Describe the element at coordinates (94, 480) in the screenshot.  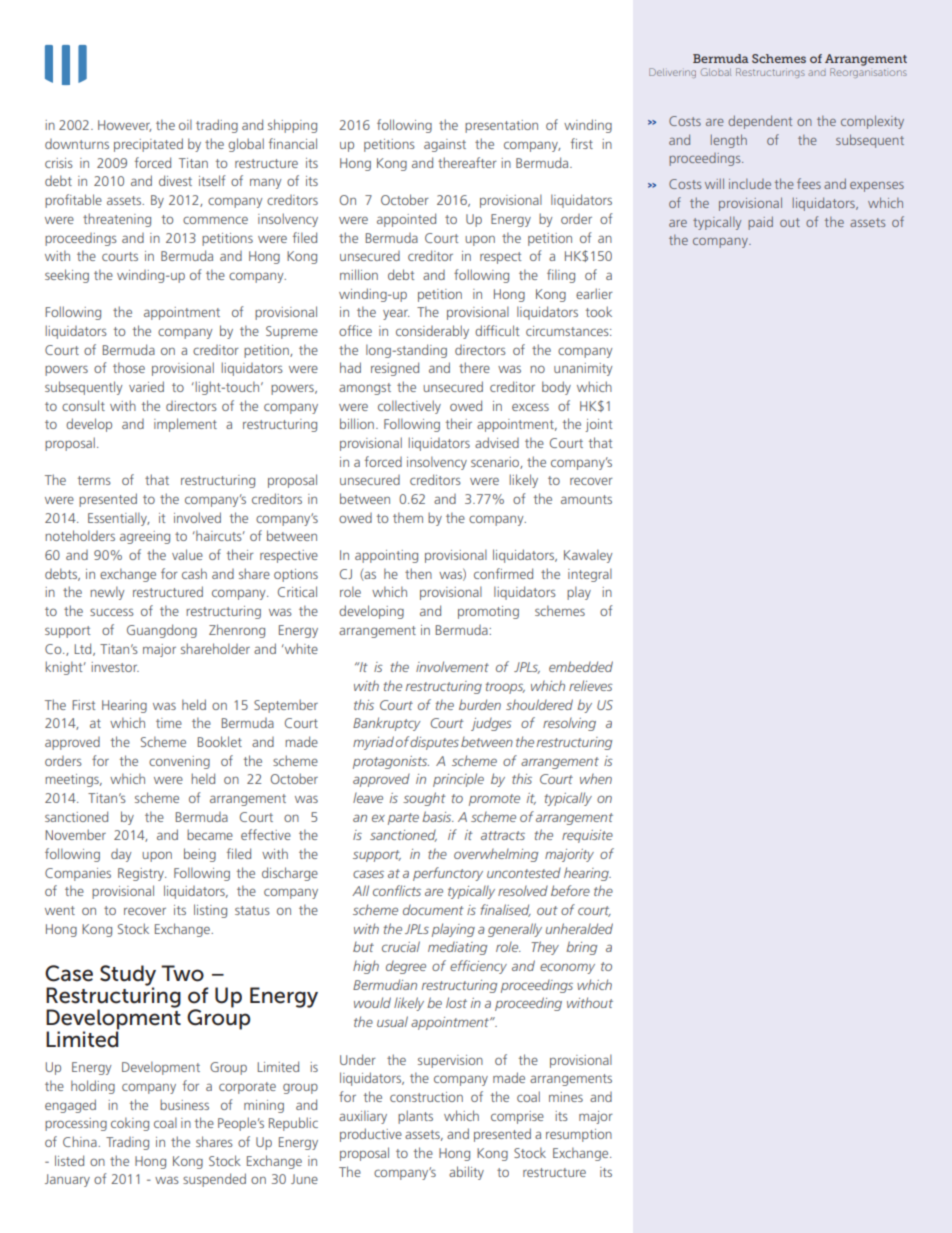
I see `terms` at that location.
